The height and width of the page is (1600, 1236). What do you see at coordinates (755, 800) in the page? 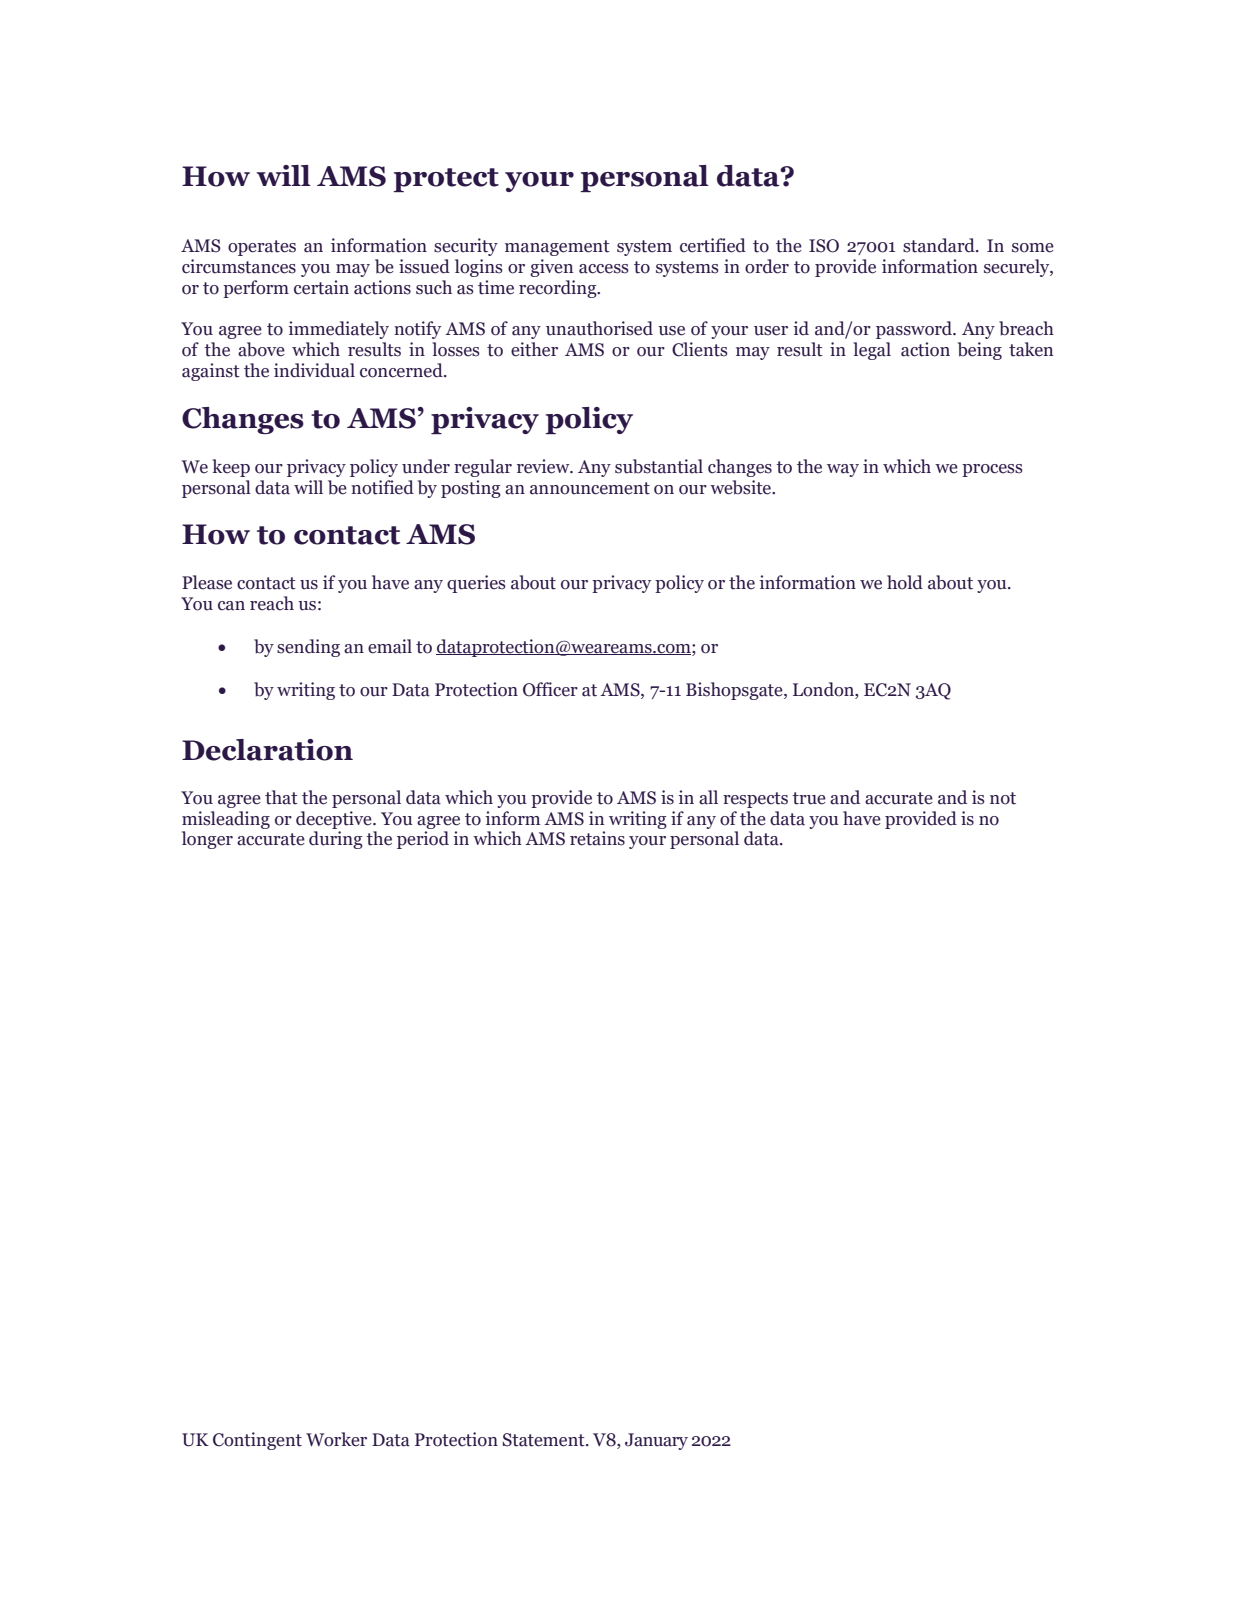
I see `respects` at bounding box center [755, 800].
